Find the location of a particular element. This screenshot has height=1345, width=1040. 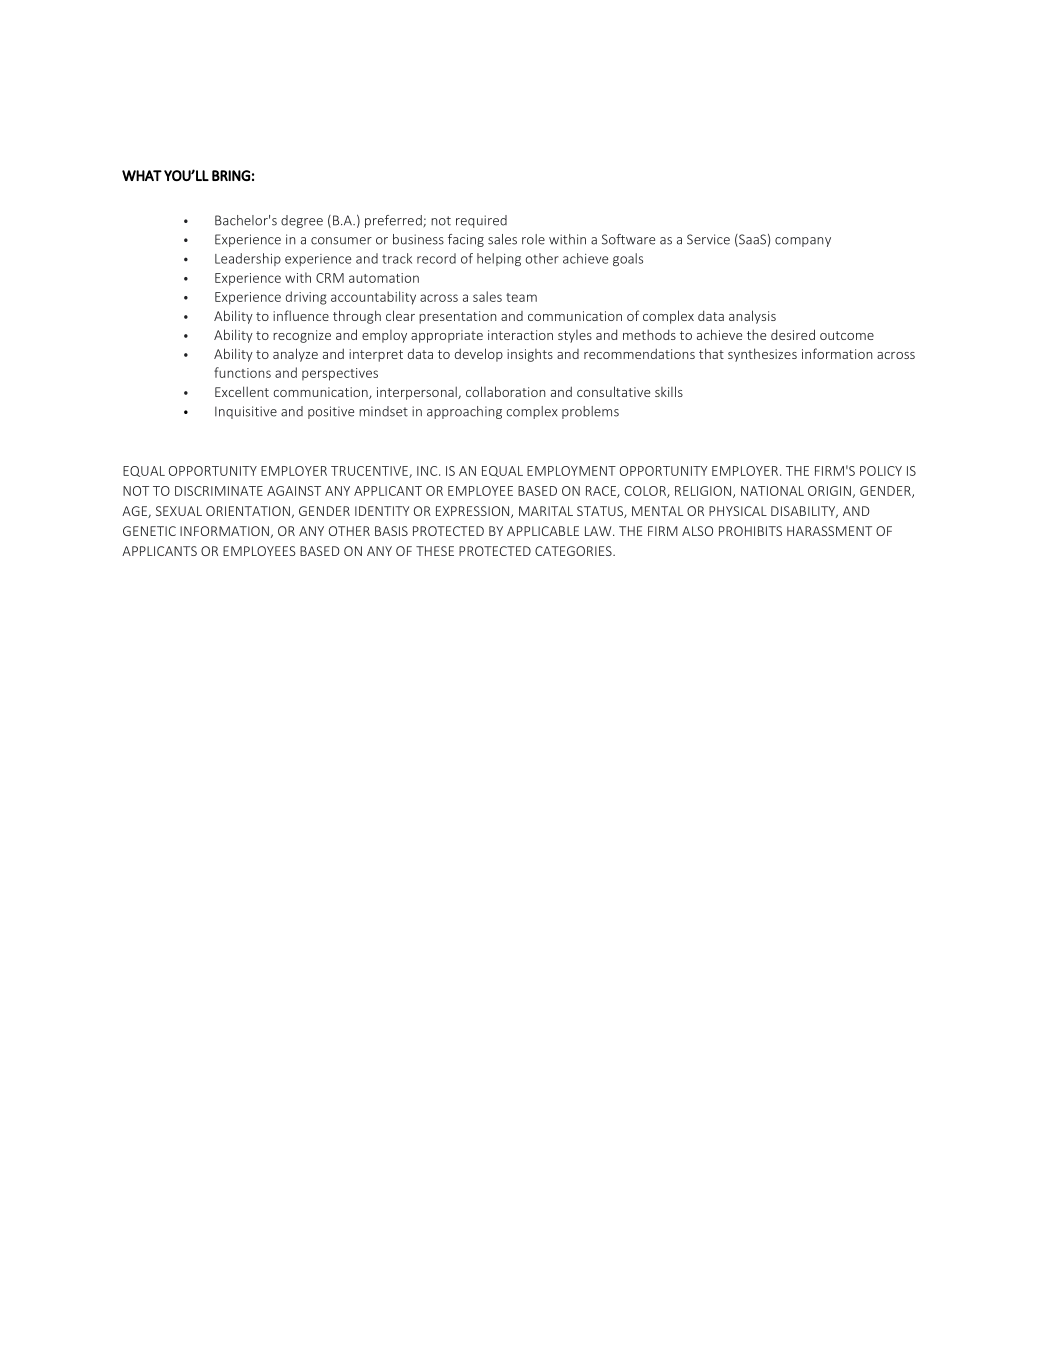

required is located at coordinates (481, 221).
